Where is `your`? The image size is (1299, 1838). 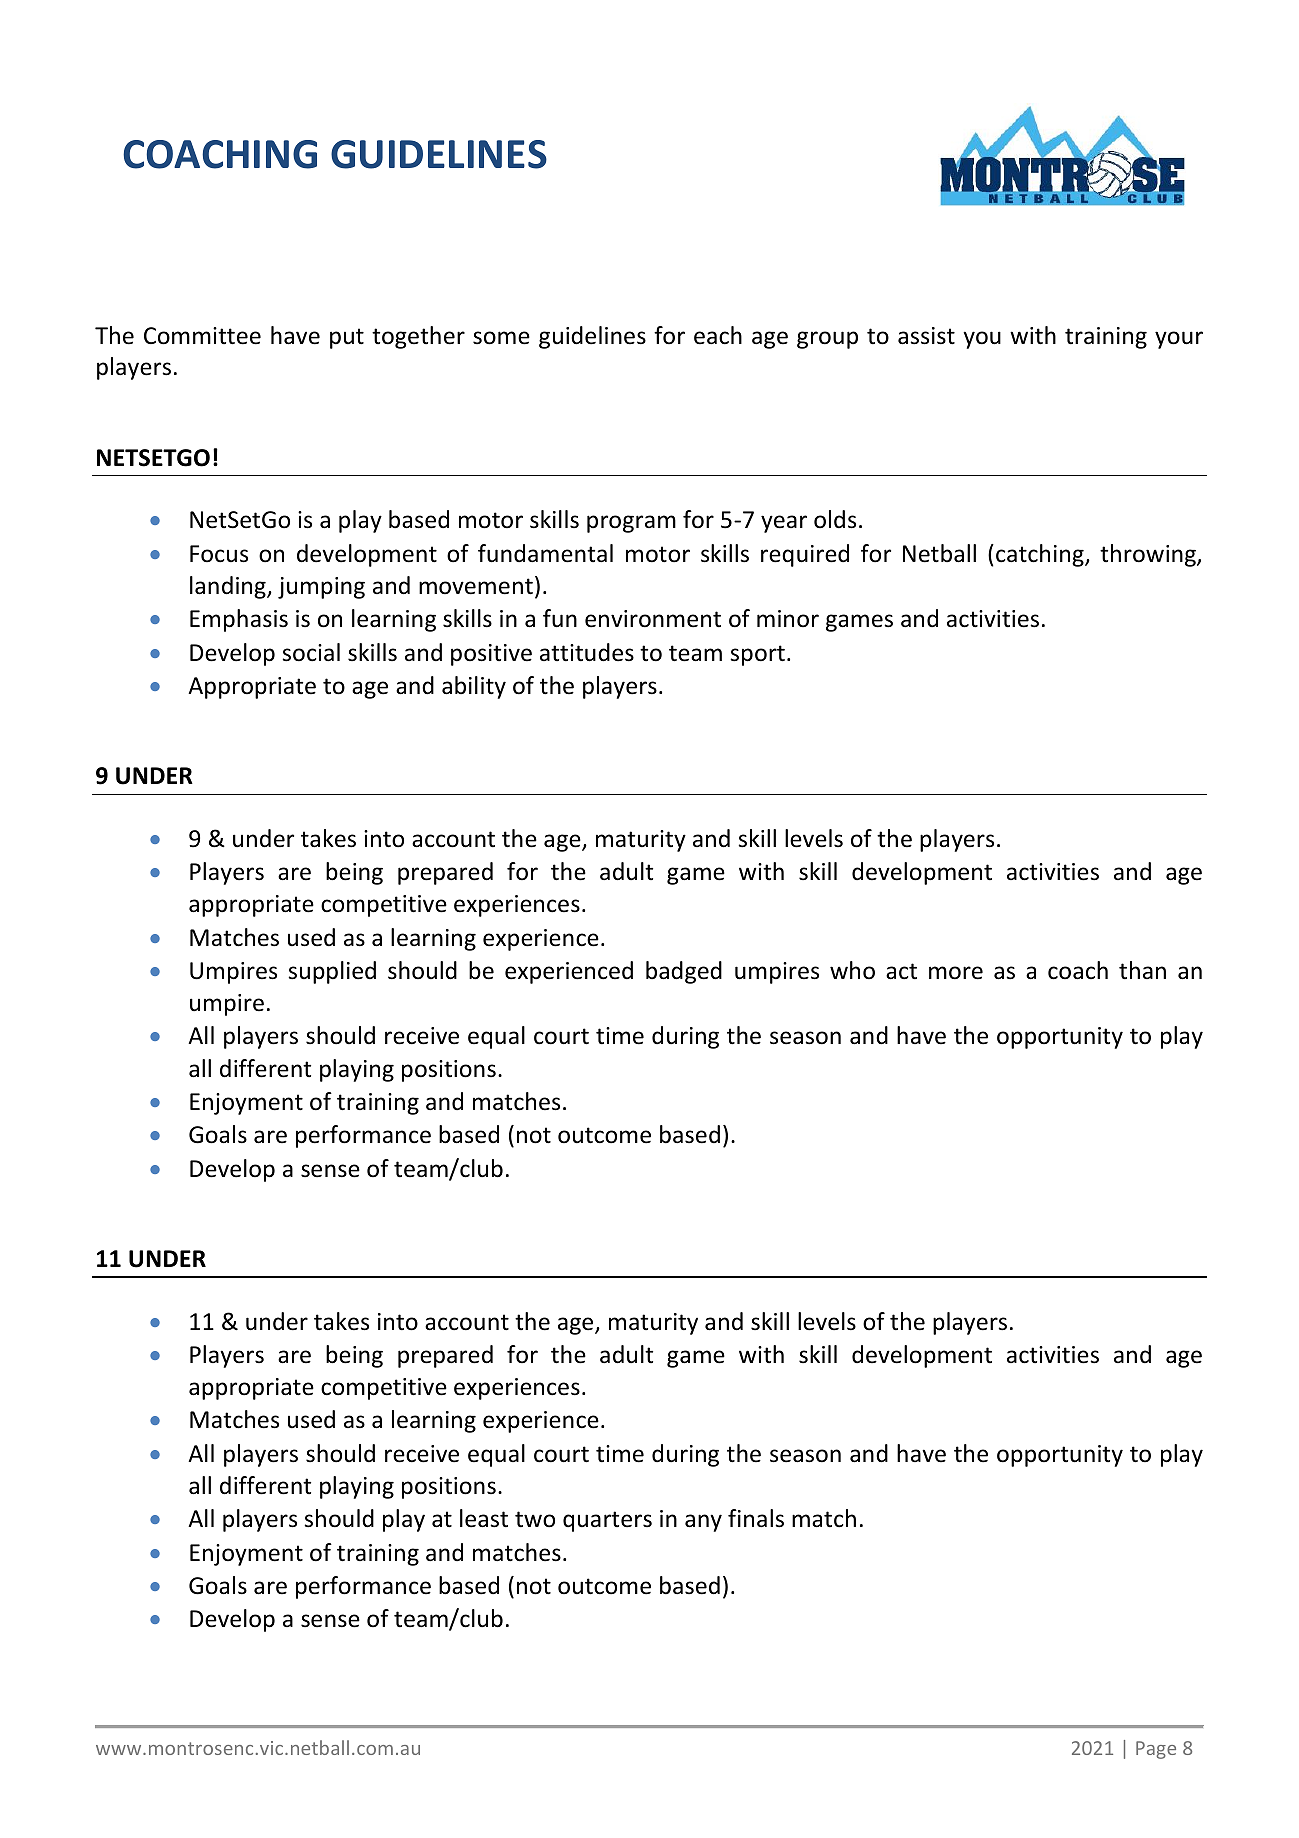
your is located at coordinates (1179, 340).
